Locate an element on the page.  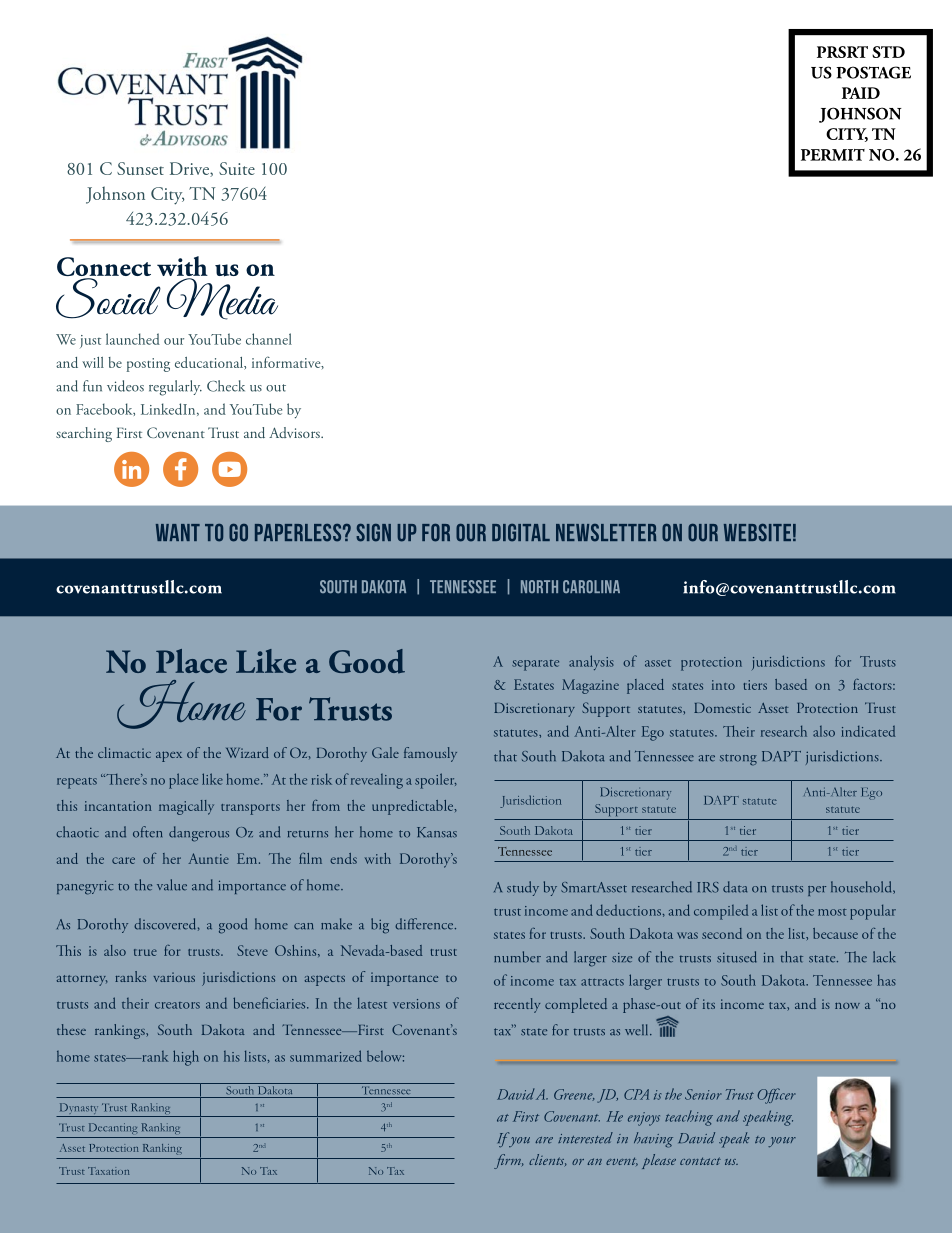
Taxation is located at coordinates (109, 1171).
